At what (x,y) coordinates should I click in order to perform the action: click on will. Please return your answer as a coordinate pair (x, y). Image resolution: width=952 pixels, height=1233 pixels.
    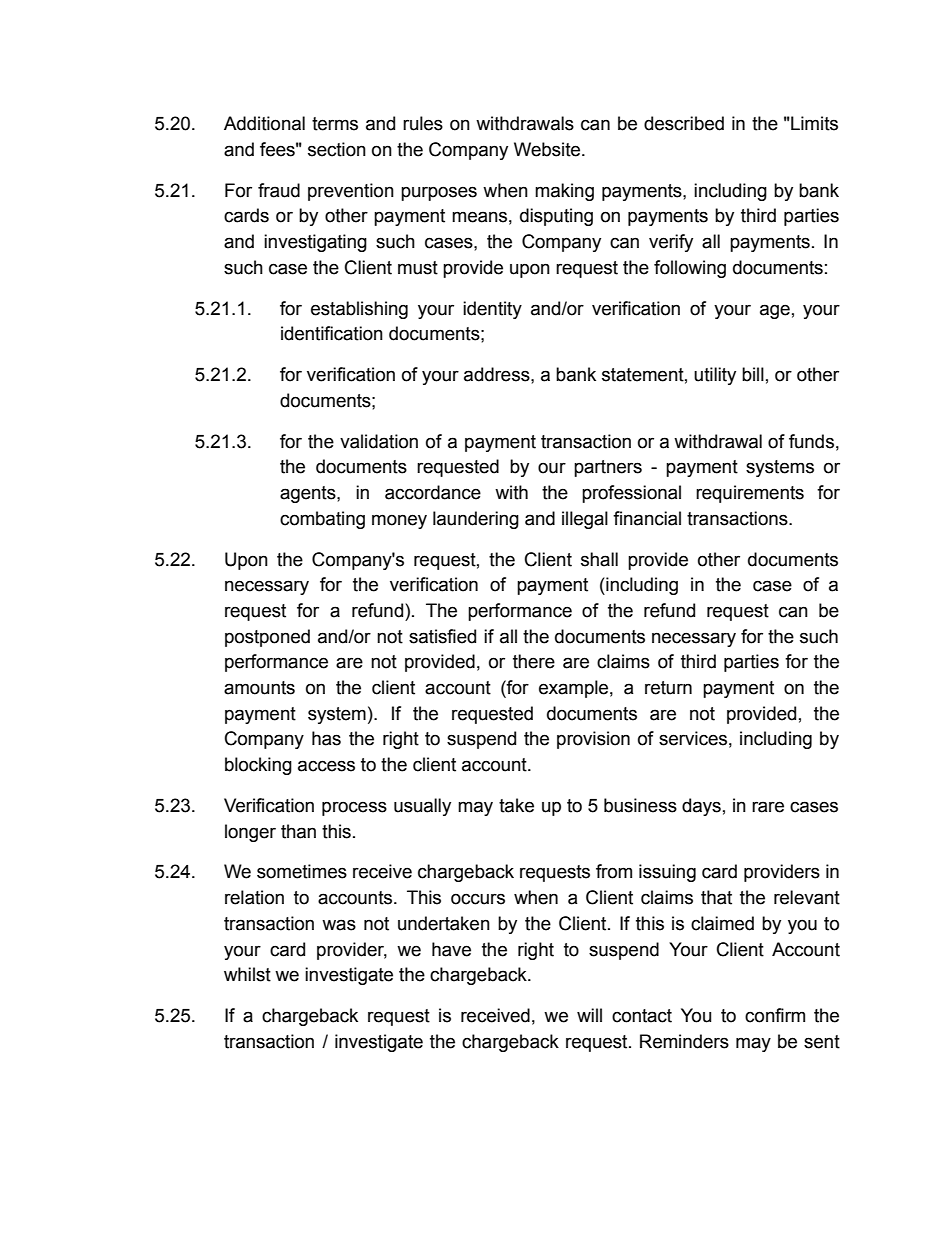
    Looking at the image, I should click on (589, 1015).
